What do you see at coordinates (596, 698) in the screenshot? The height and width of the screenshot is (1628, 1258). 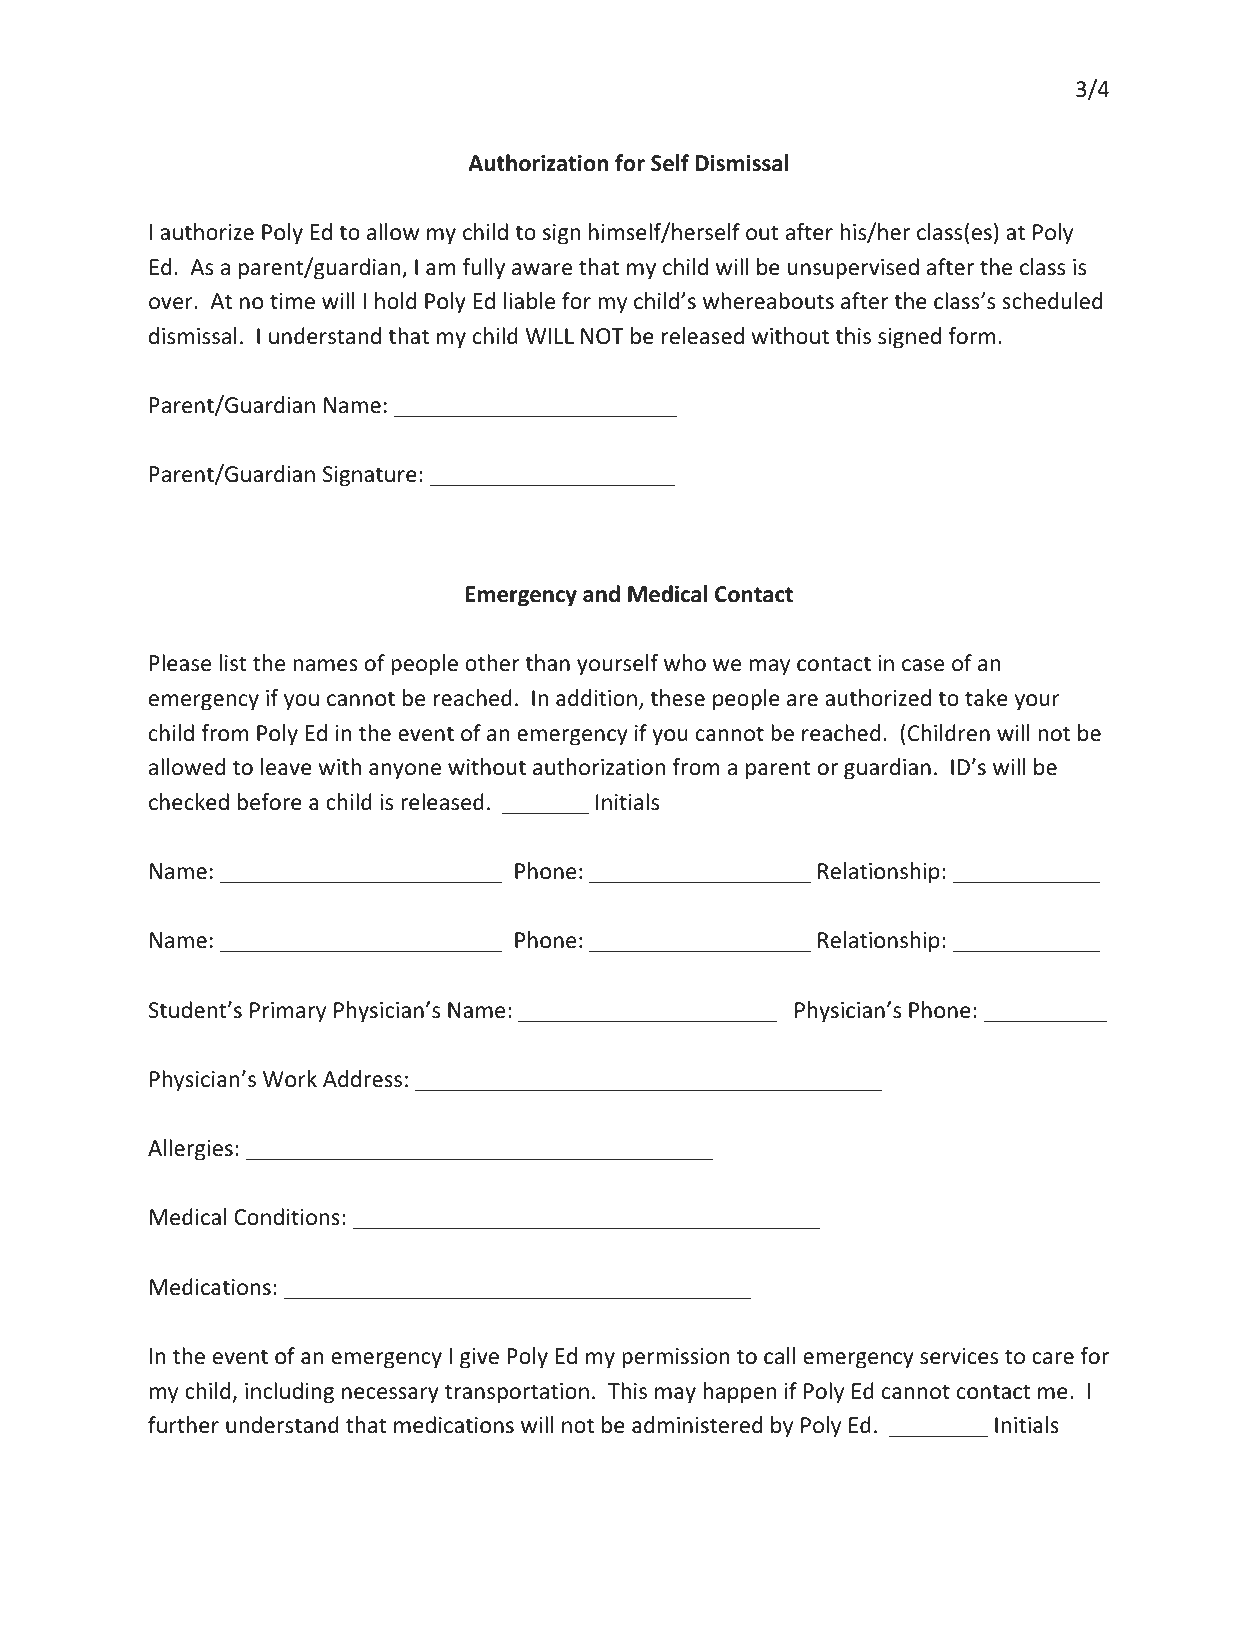 I see `addition` at bounding box center [596, 698].
